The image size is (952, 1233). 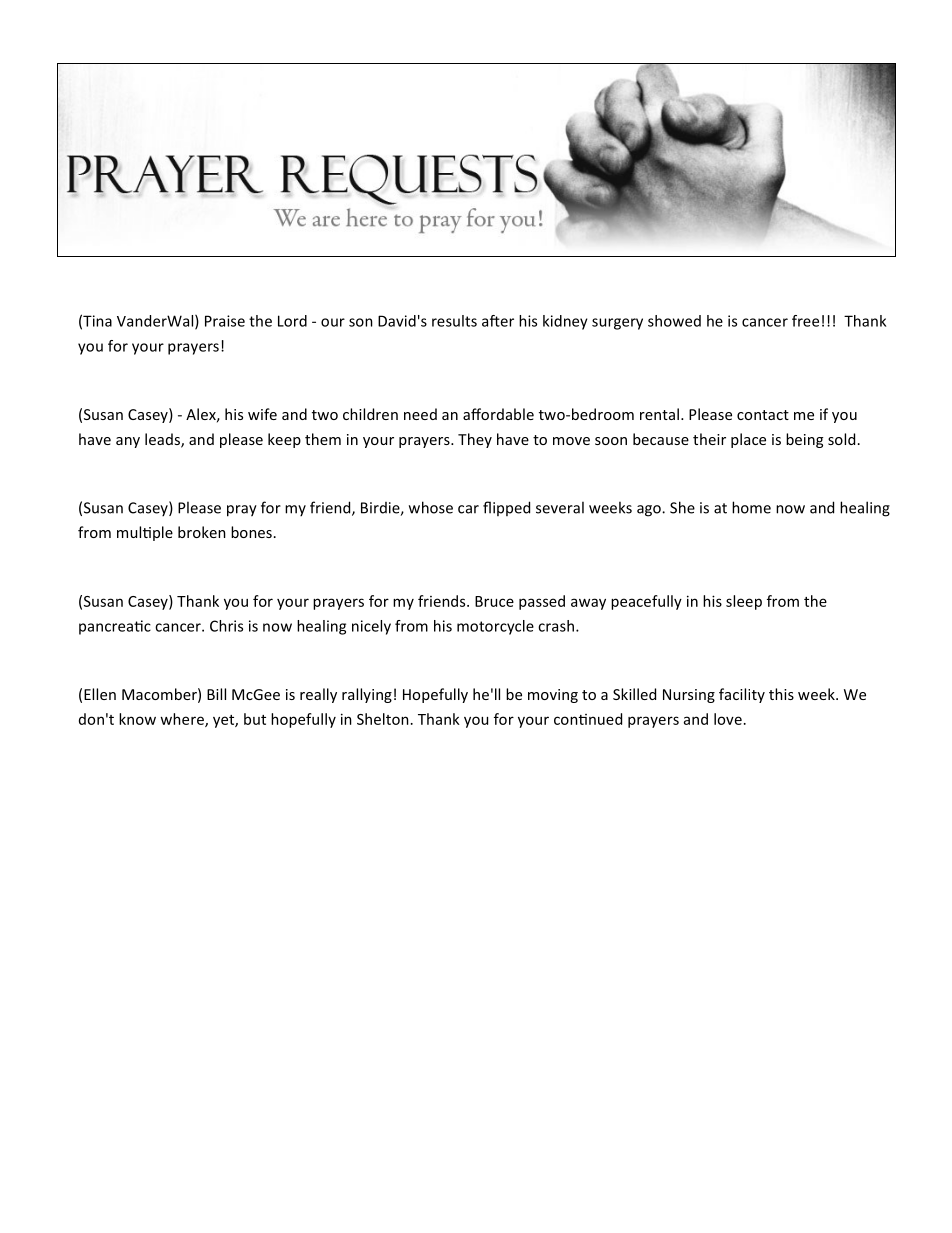 What do you see at coordinates (744, 602) in the image?
I see `sleep` at bounding box center [744, 602].
